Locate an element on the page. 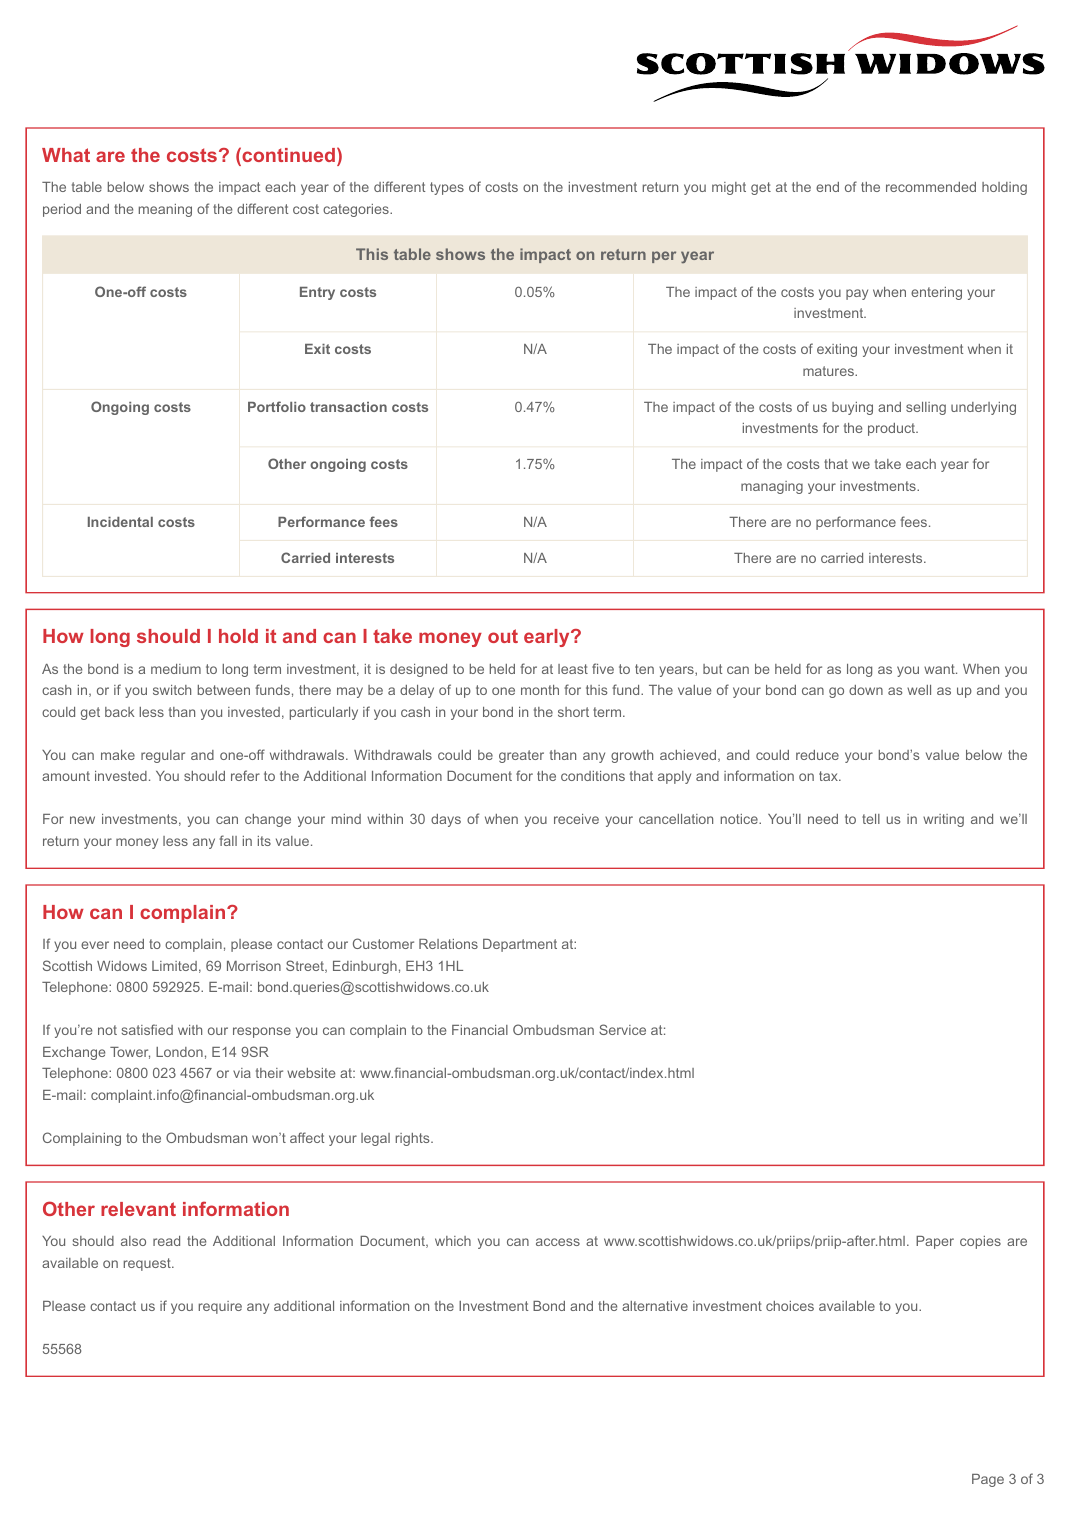  fall is located at coordinates (228, 840).
